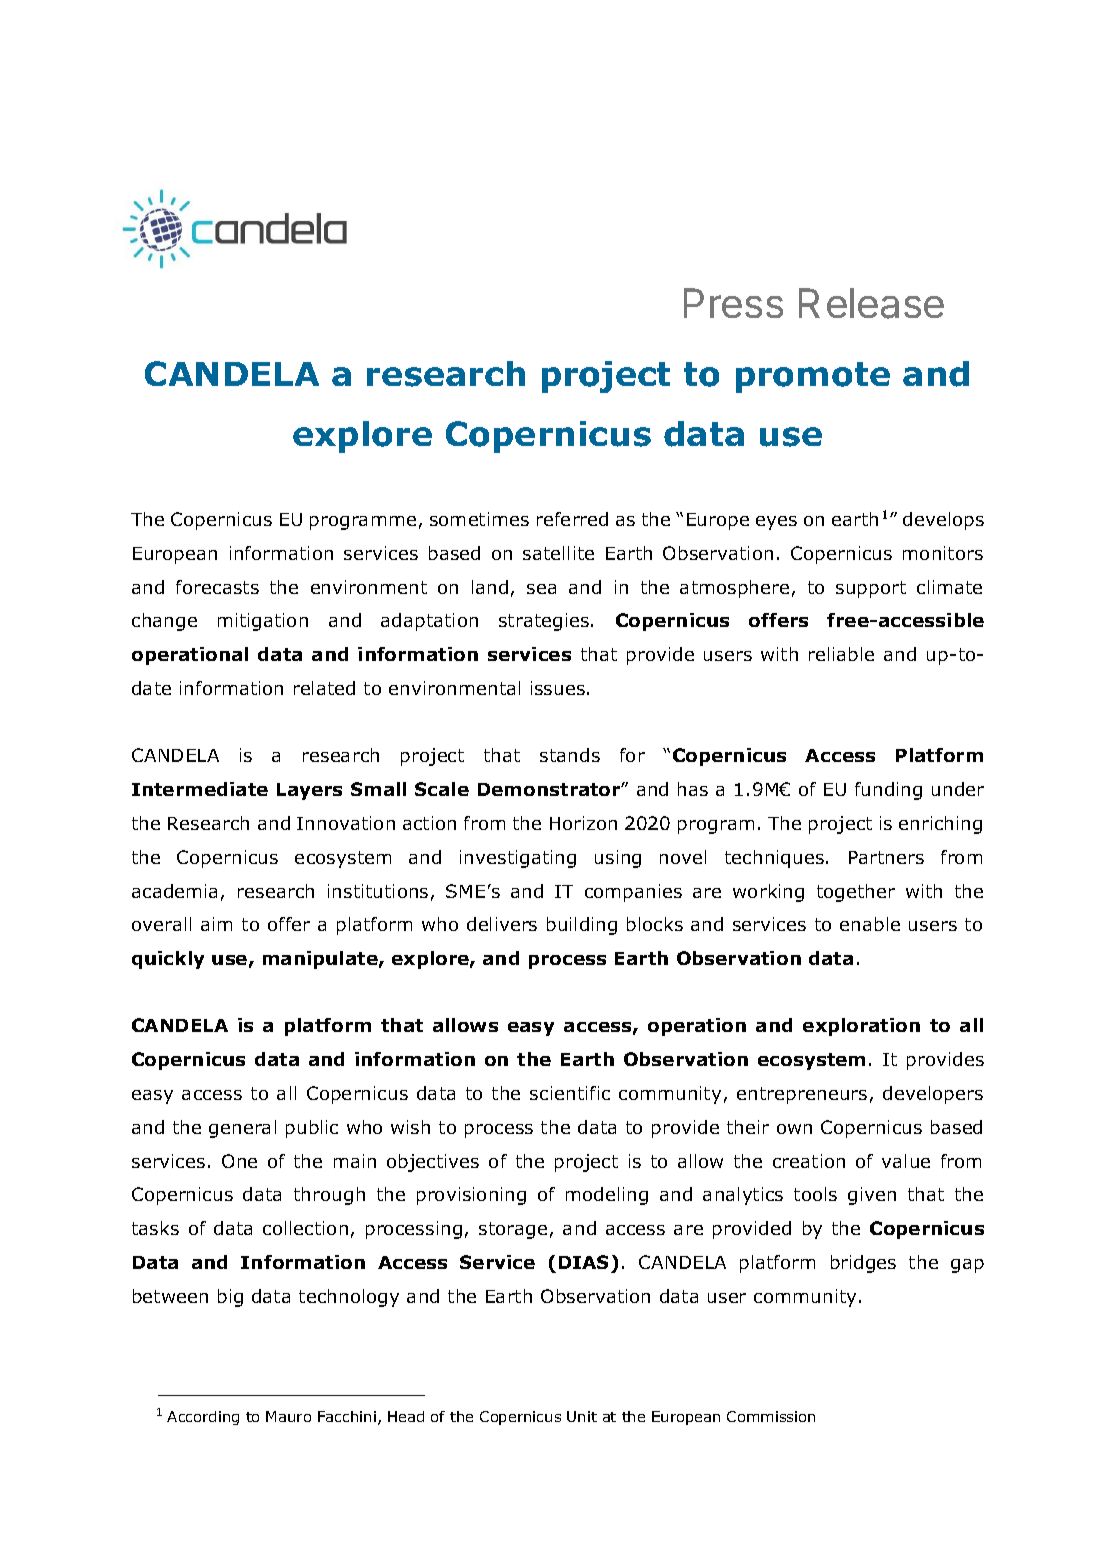 The width and height of the document is (1103, 1559). I want to click on sometimes, so click(479, 519).
